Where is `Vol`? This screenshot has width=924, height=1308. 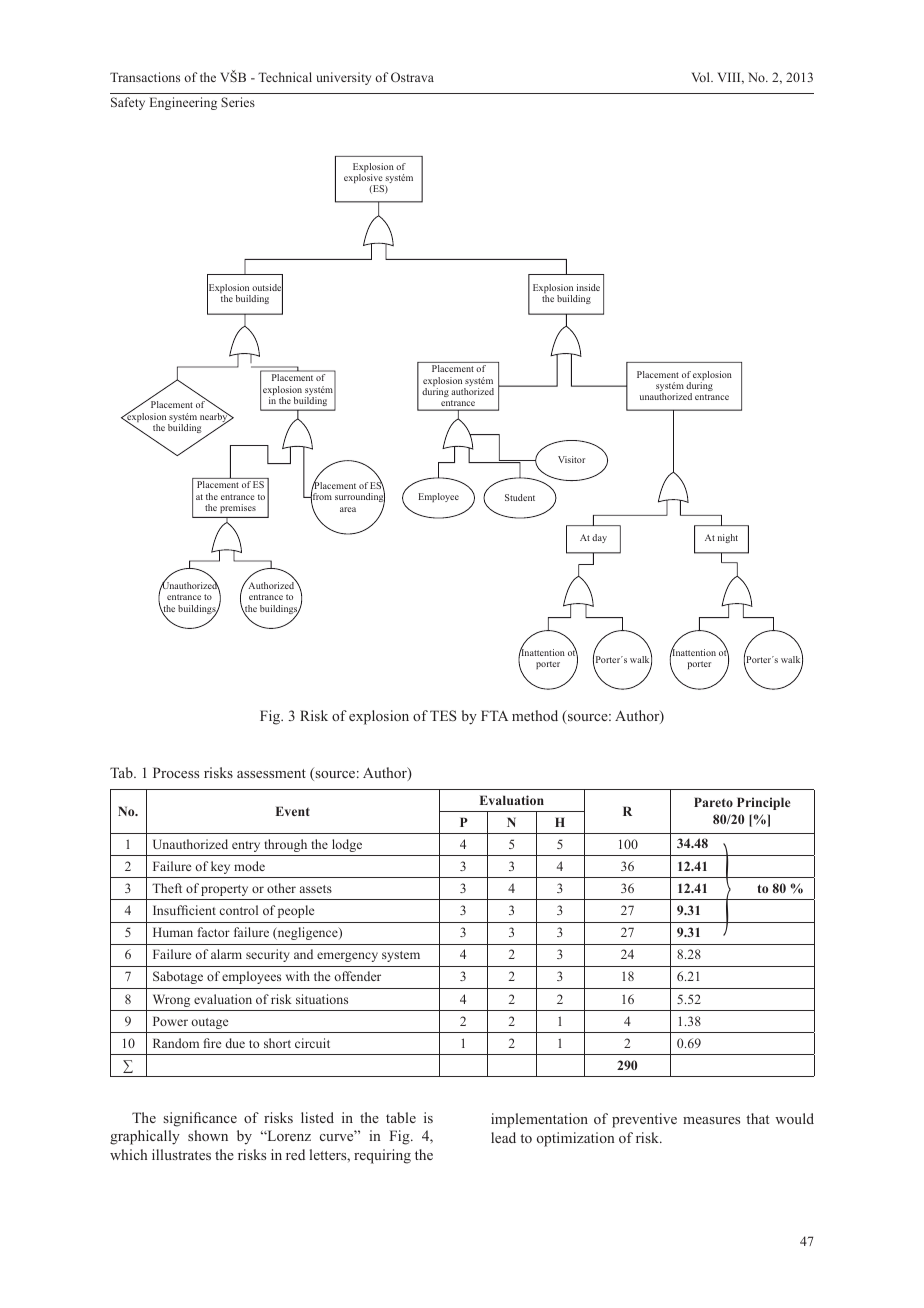
Vol is located at coordinates (702, 77).
